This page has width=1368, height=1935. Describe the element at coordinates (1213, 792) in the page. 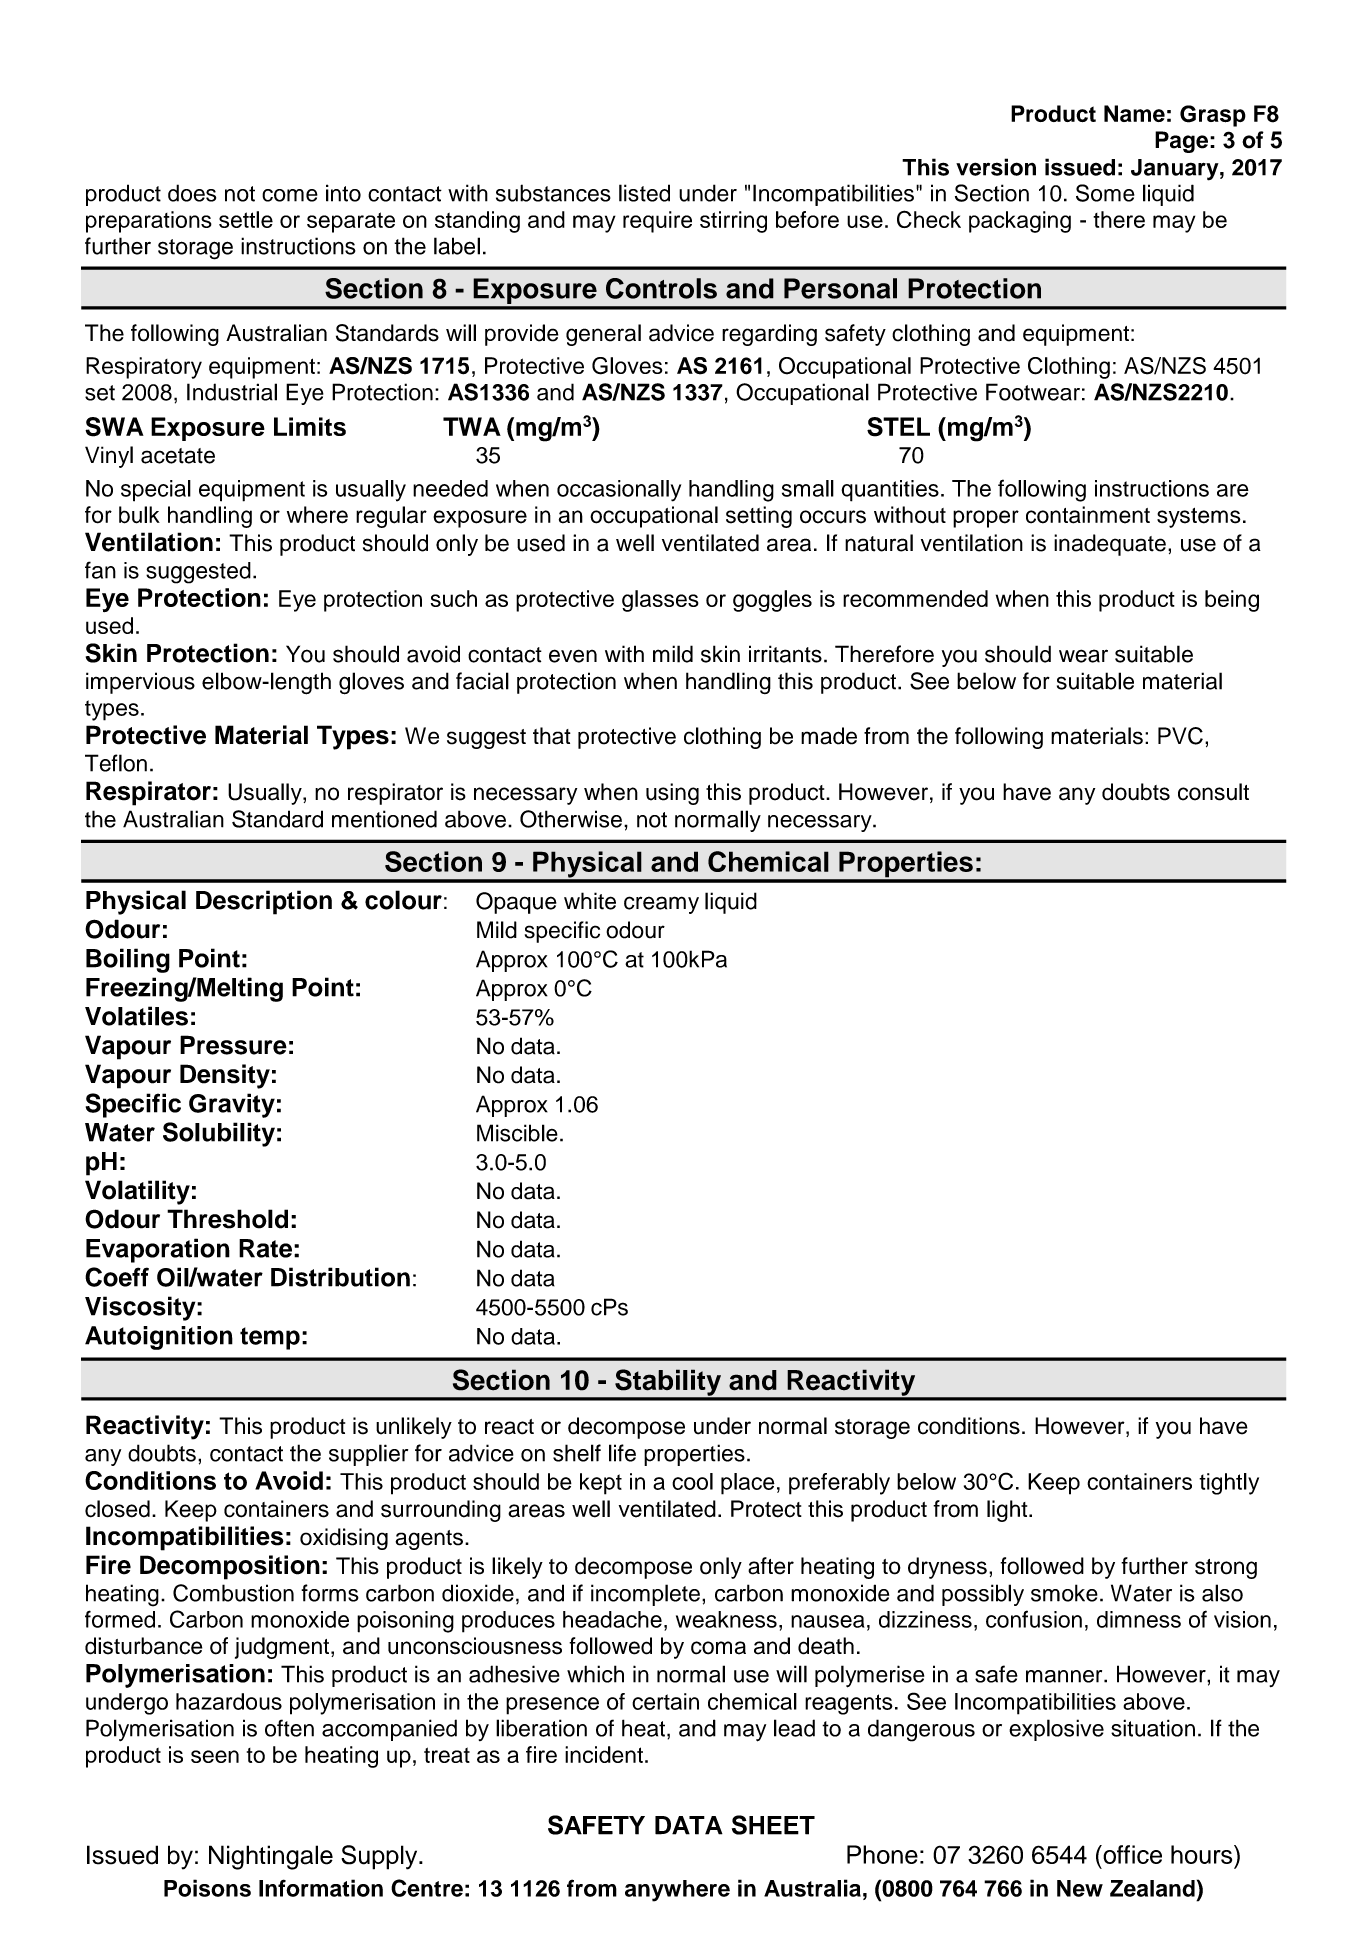

I see `consult` at that location.
